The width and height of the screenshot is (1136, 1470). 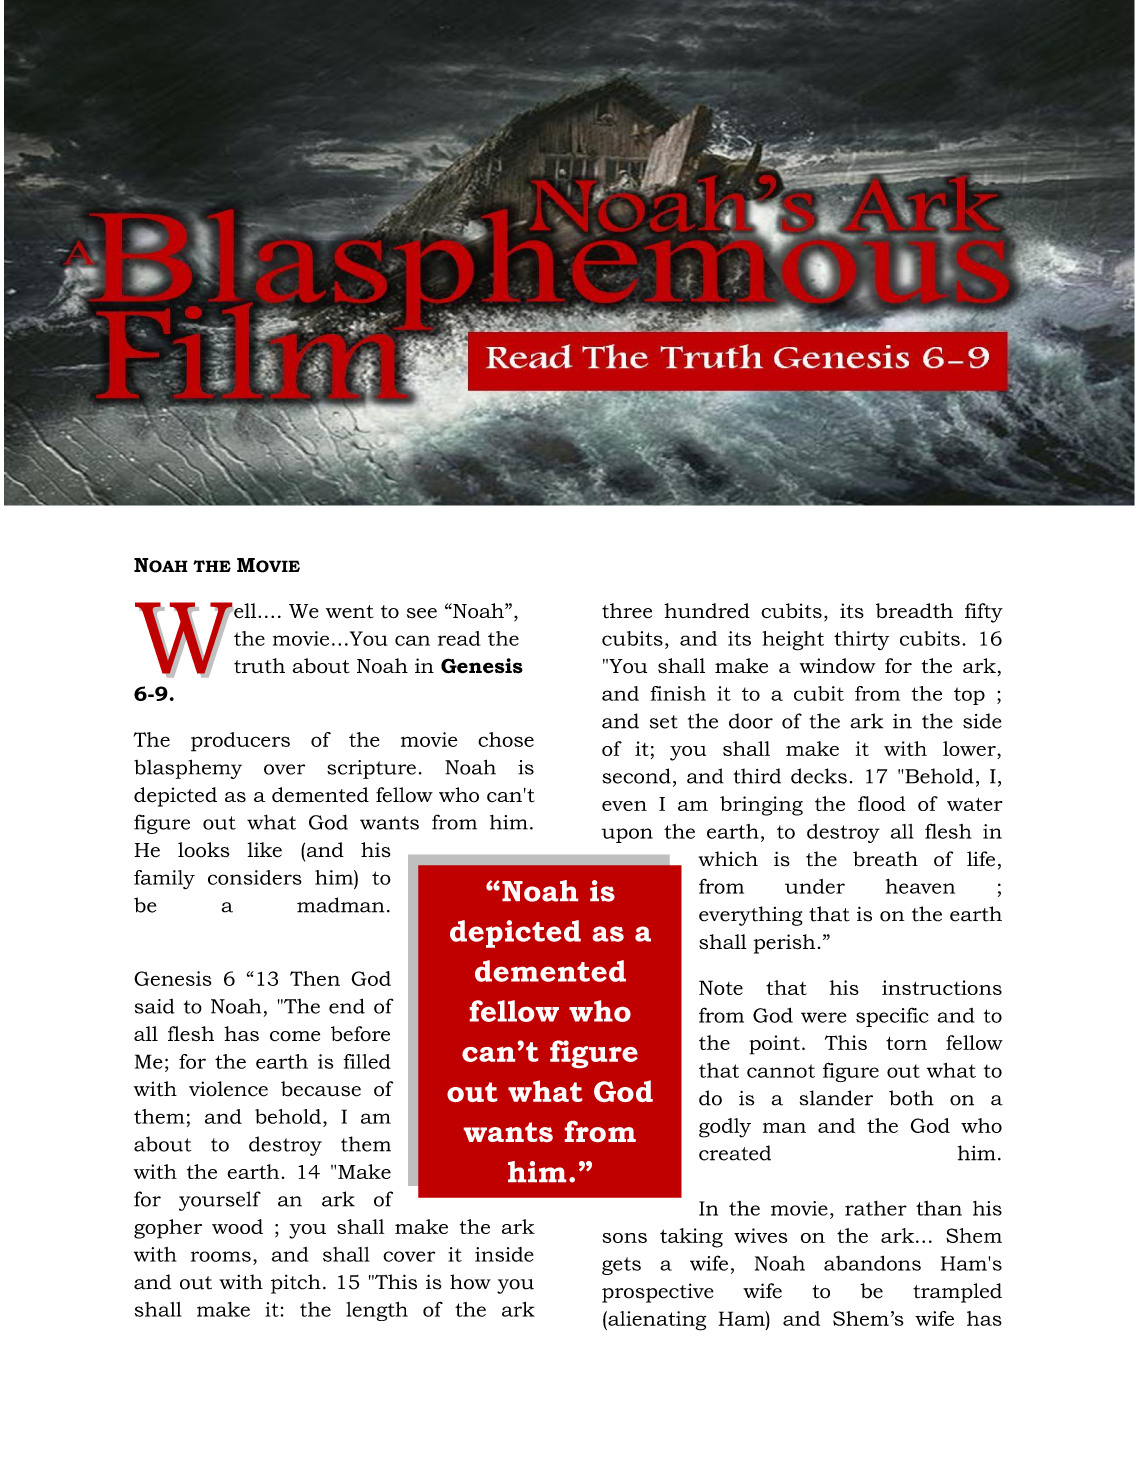 I want to click on truth, so click(x=259, y=666).
